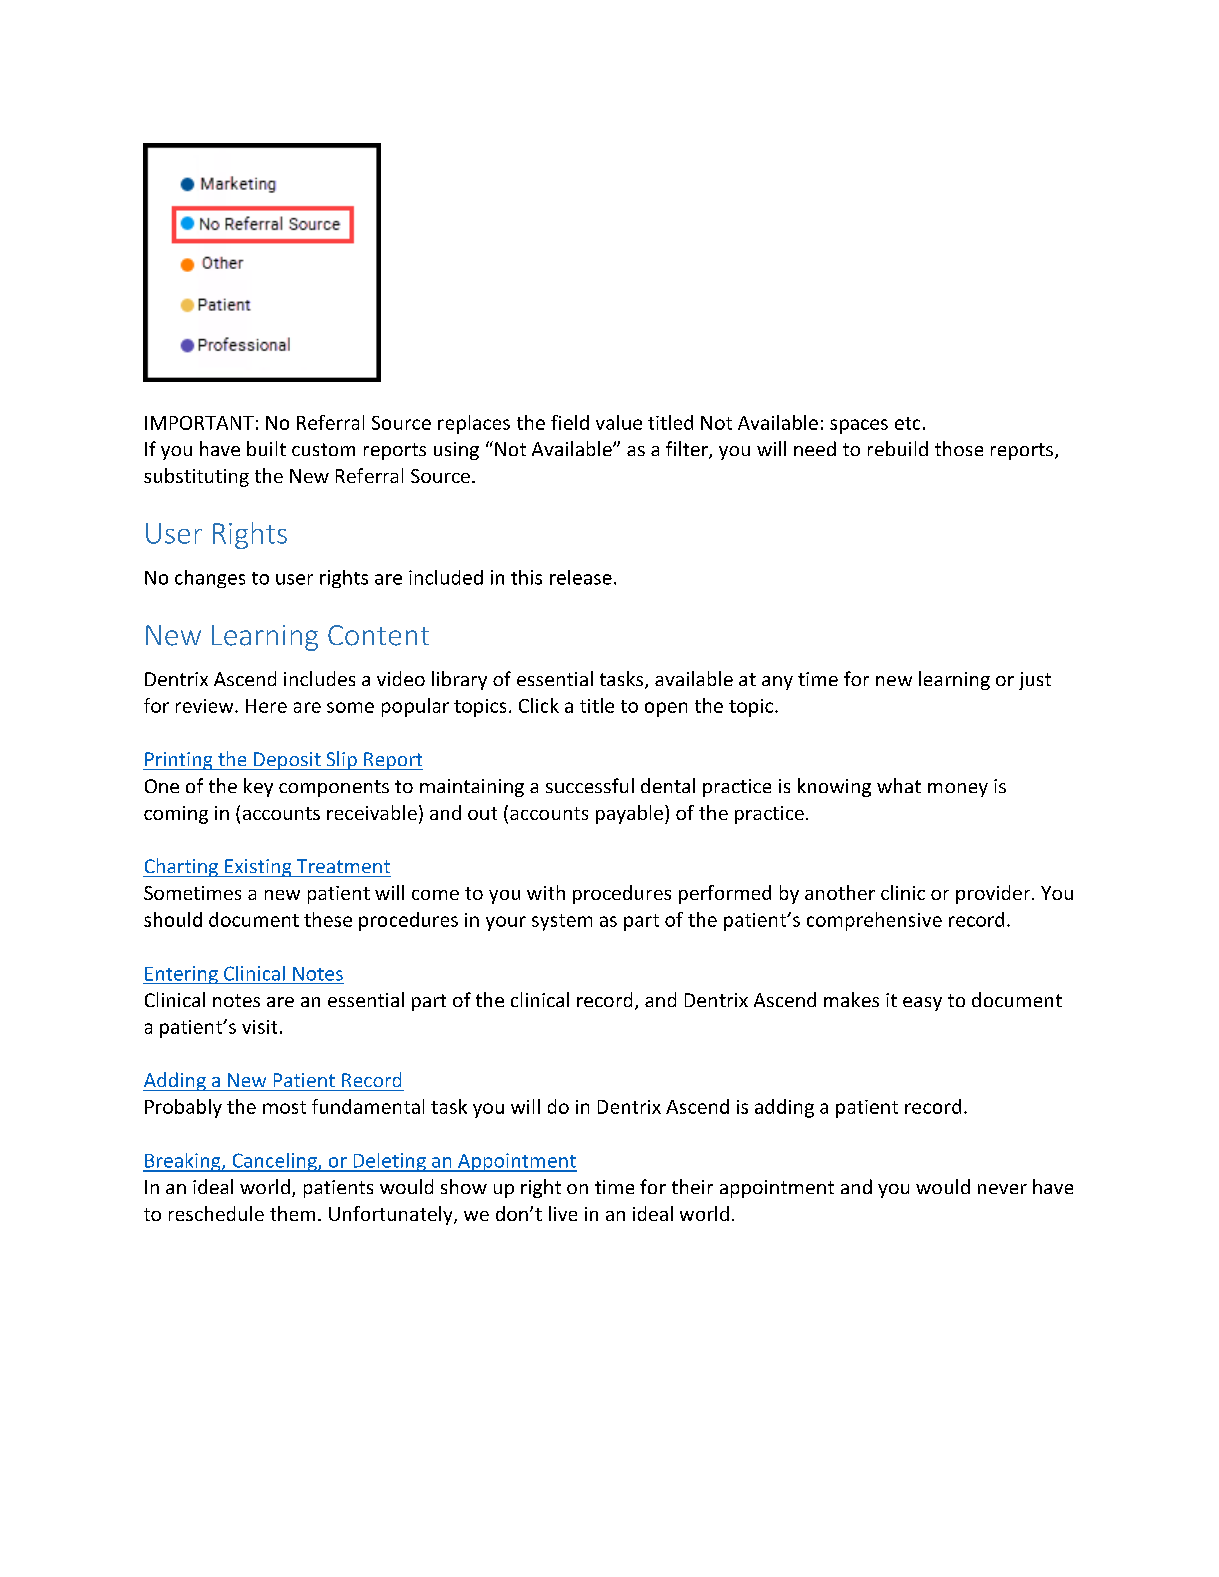 The width and height of the screenshot is (1219, 1577). What do you see at coordinates (631, 814) in the screenshot?
I see `payable` at bounding box center [631, 814].
